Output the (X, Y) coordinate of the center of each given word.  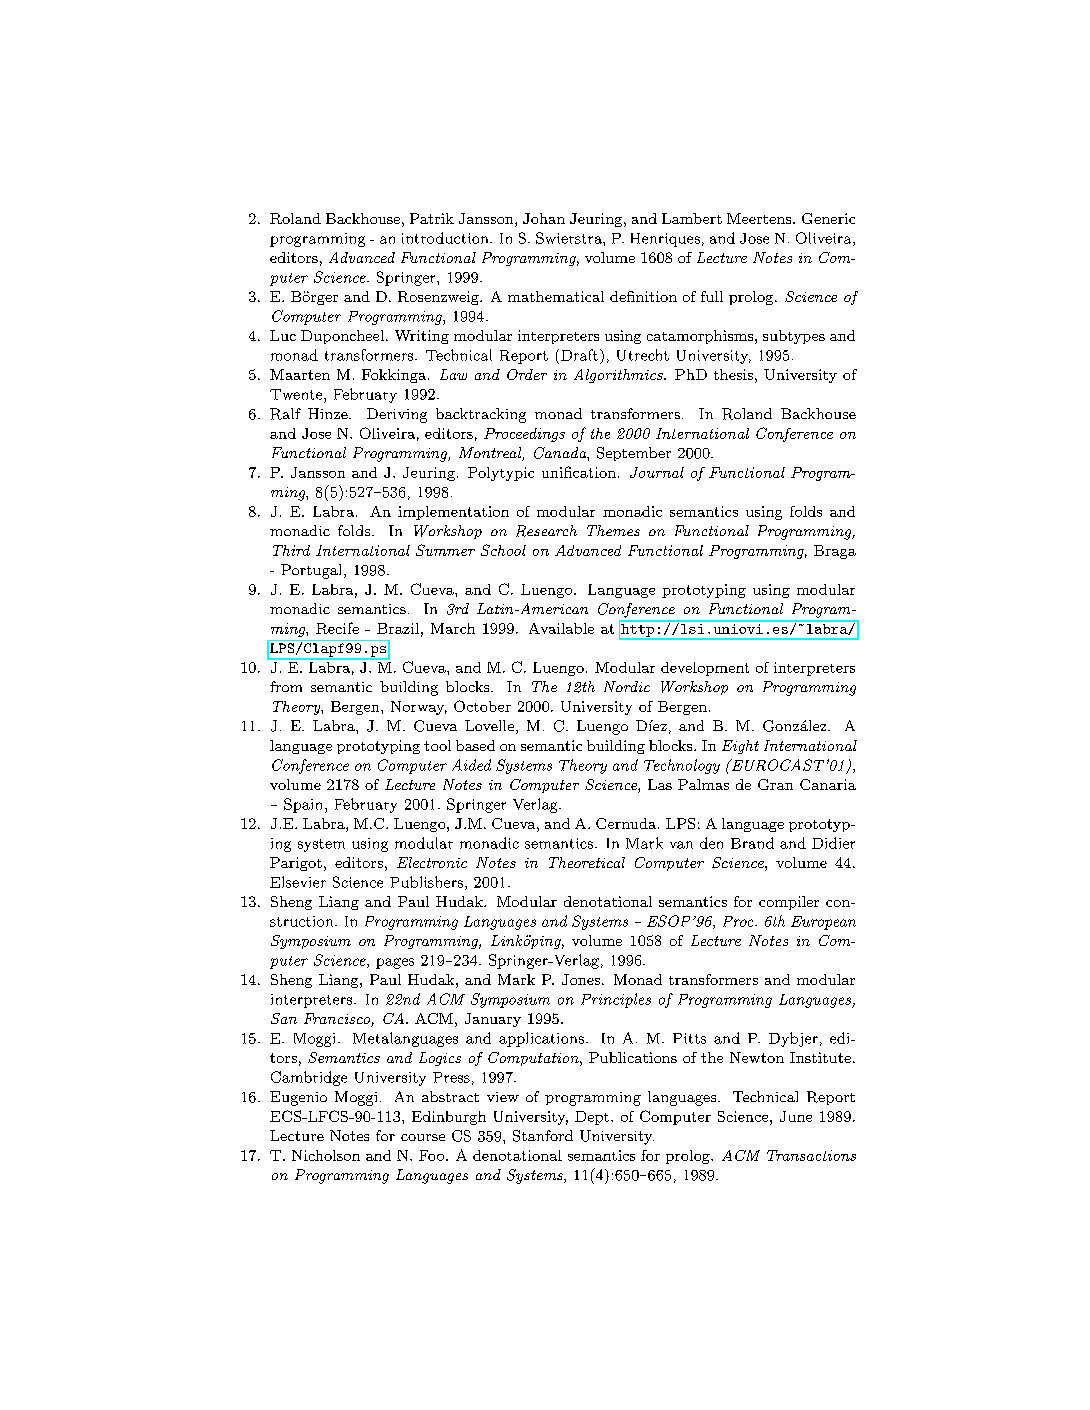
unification (579, 472)
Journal (657, 472)
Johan (544, 218)
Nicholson (326, 1155)
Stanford (543, 1136)
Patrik (432, 218)
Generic (828, 218)
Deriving (397, 415)
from (286, 686)
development (705, 669)
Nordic (627, 686)
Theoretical (587, 862)
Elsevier (298, 882)
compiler (789, 903)
